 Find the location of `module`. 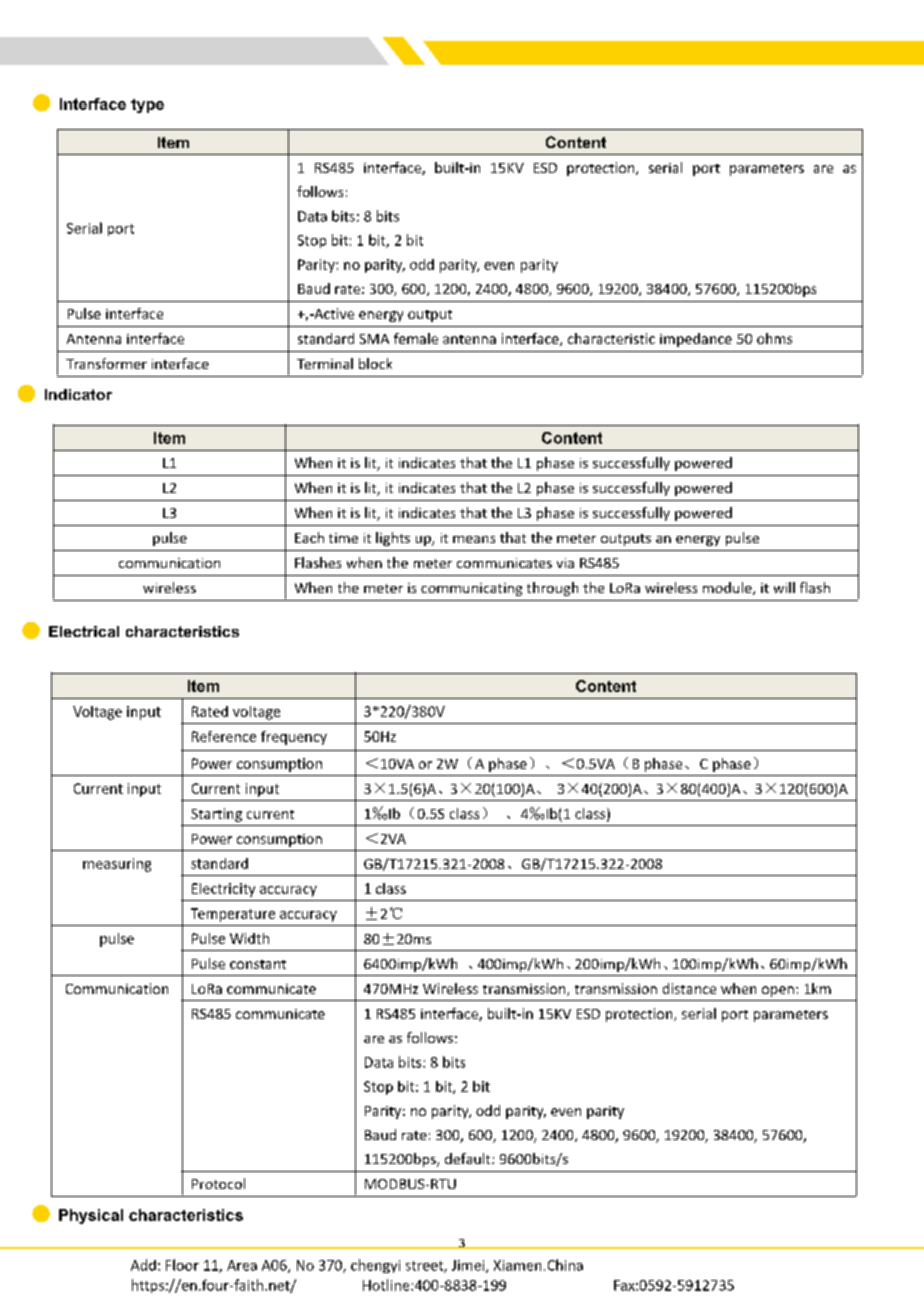

module is located at coordinates (728, 588).
